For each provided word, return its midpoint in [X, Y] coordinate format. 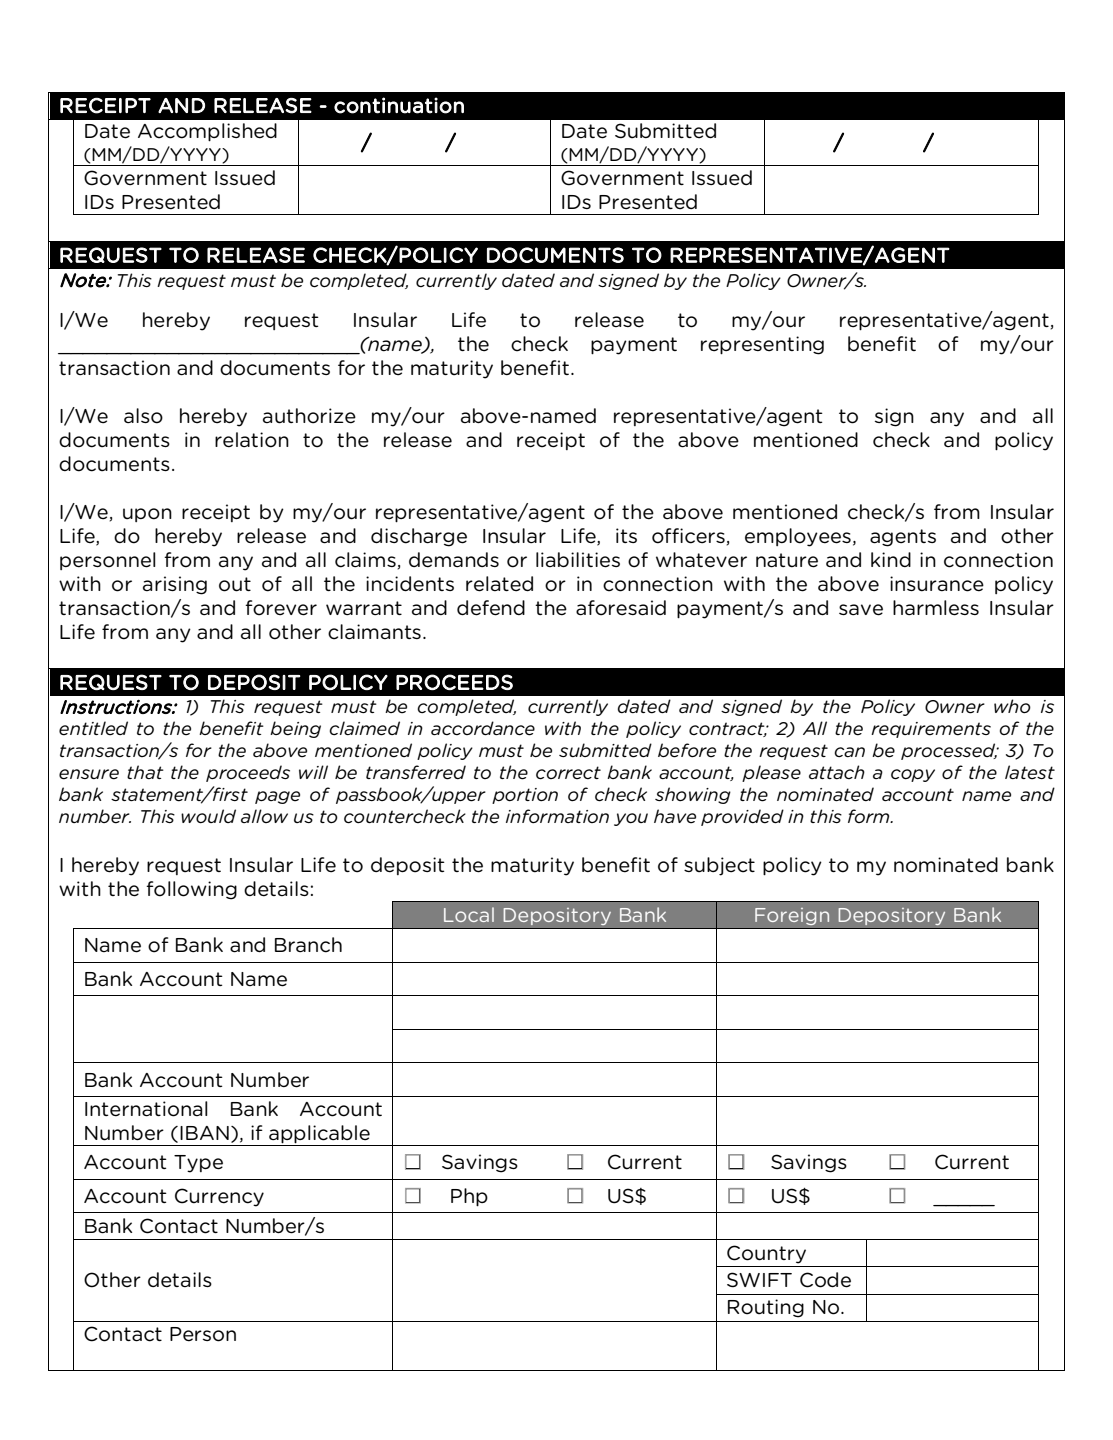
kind [891, 559]
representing [762, 345]
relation [252, 440]
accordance [483, 728]
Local [469, 914]
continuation [399, 105]
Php [469, 1197]
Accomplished [207, 132]
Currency [219, 1197]
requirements [931, 730]
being [295, 729]
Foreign [792, 916]
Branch [308, 945]
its [626, 535]
